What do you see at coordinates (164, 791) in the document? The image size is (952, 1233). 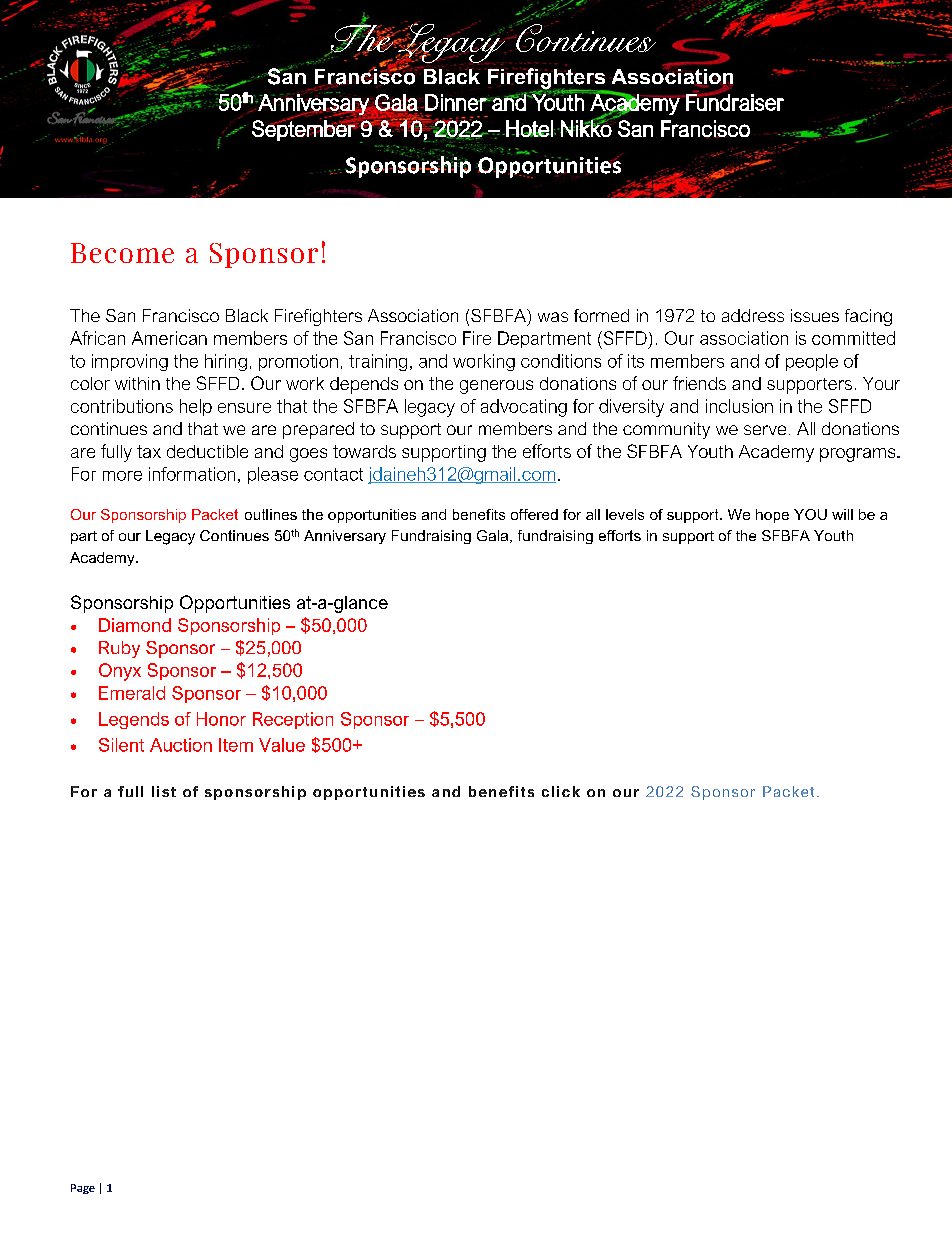 I see `list` at bounding box center [164, 791].
